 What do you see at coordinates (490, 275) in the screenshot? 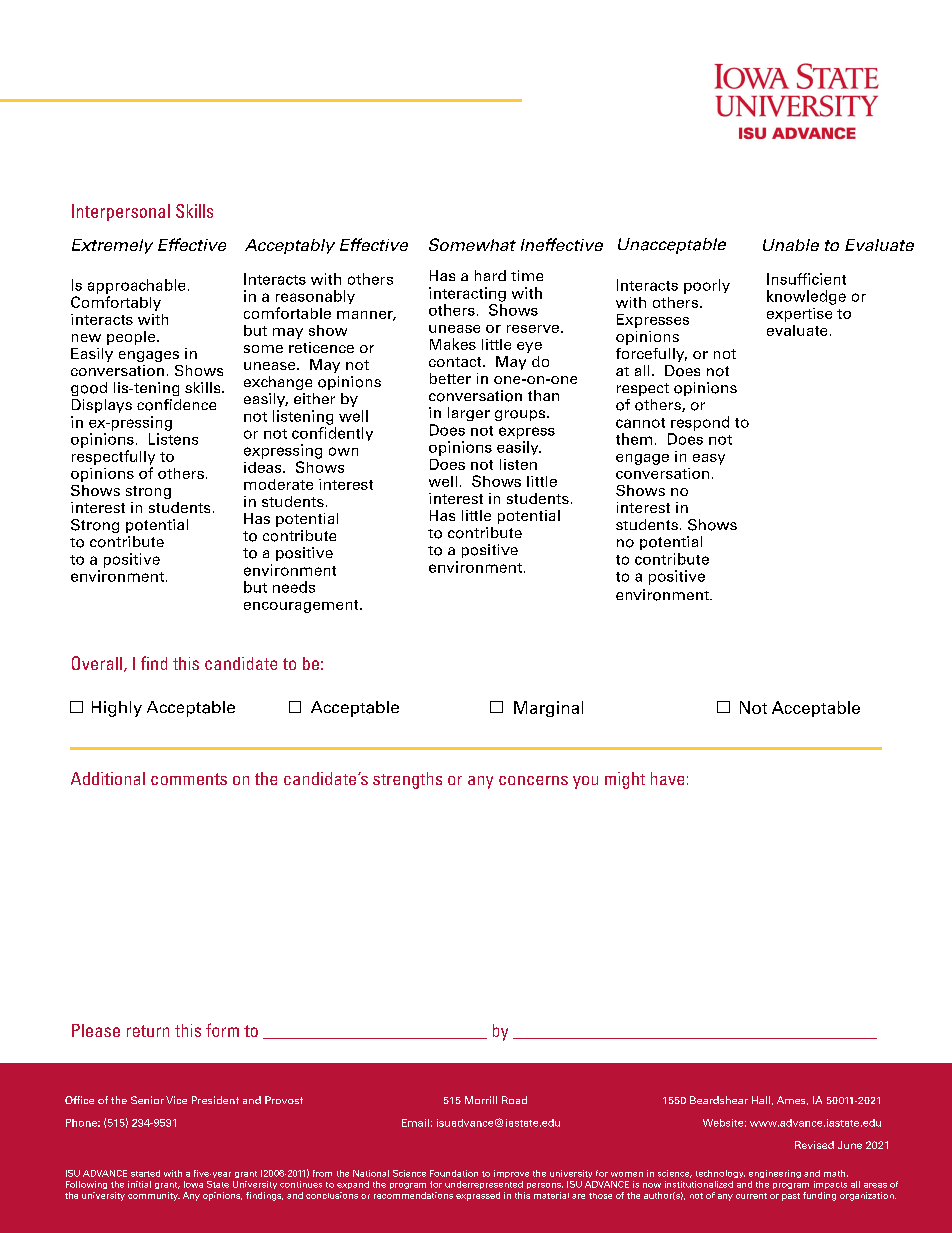
I see `hard` at bounding box center [490, 275].
